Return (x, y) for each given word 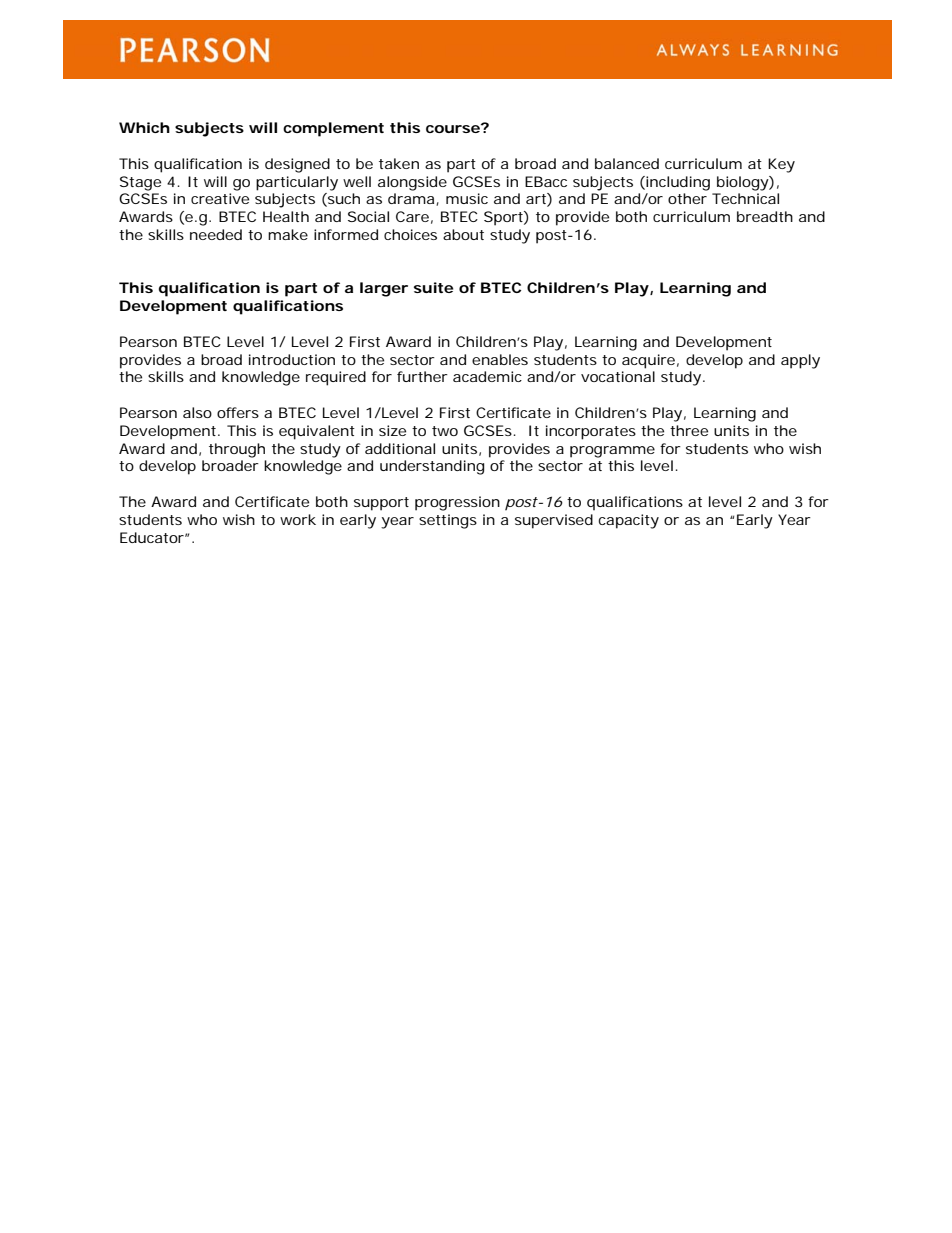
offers (238, 412)
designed (297, 165)
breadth (765, 216)
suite (433, 287)
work (298, 519)
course (453, 129)
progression (457, 503)
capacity (629, 521)
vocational (618, 376)
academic (487, 376)
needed (216, 234)
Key (781, 165)
